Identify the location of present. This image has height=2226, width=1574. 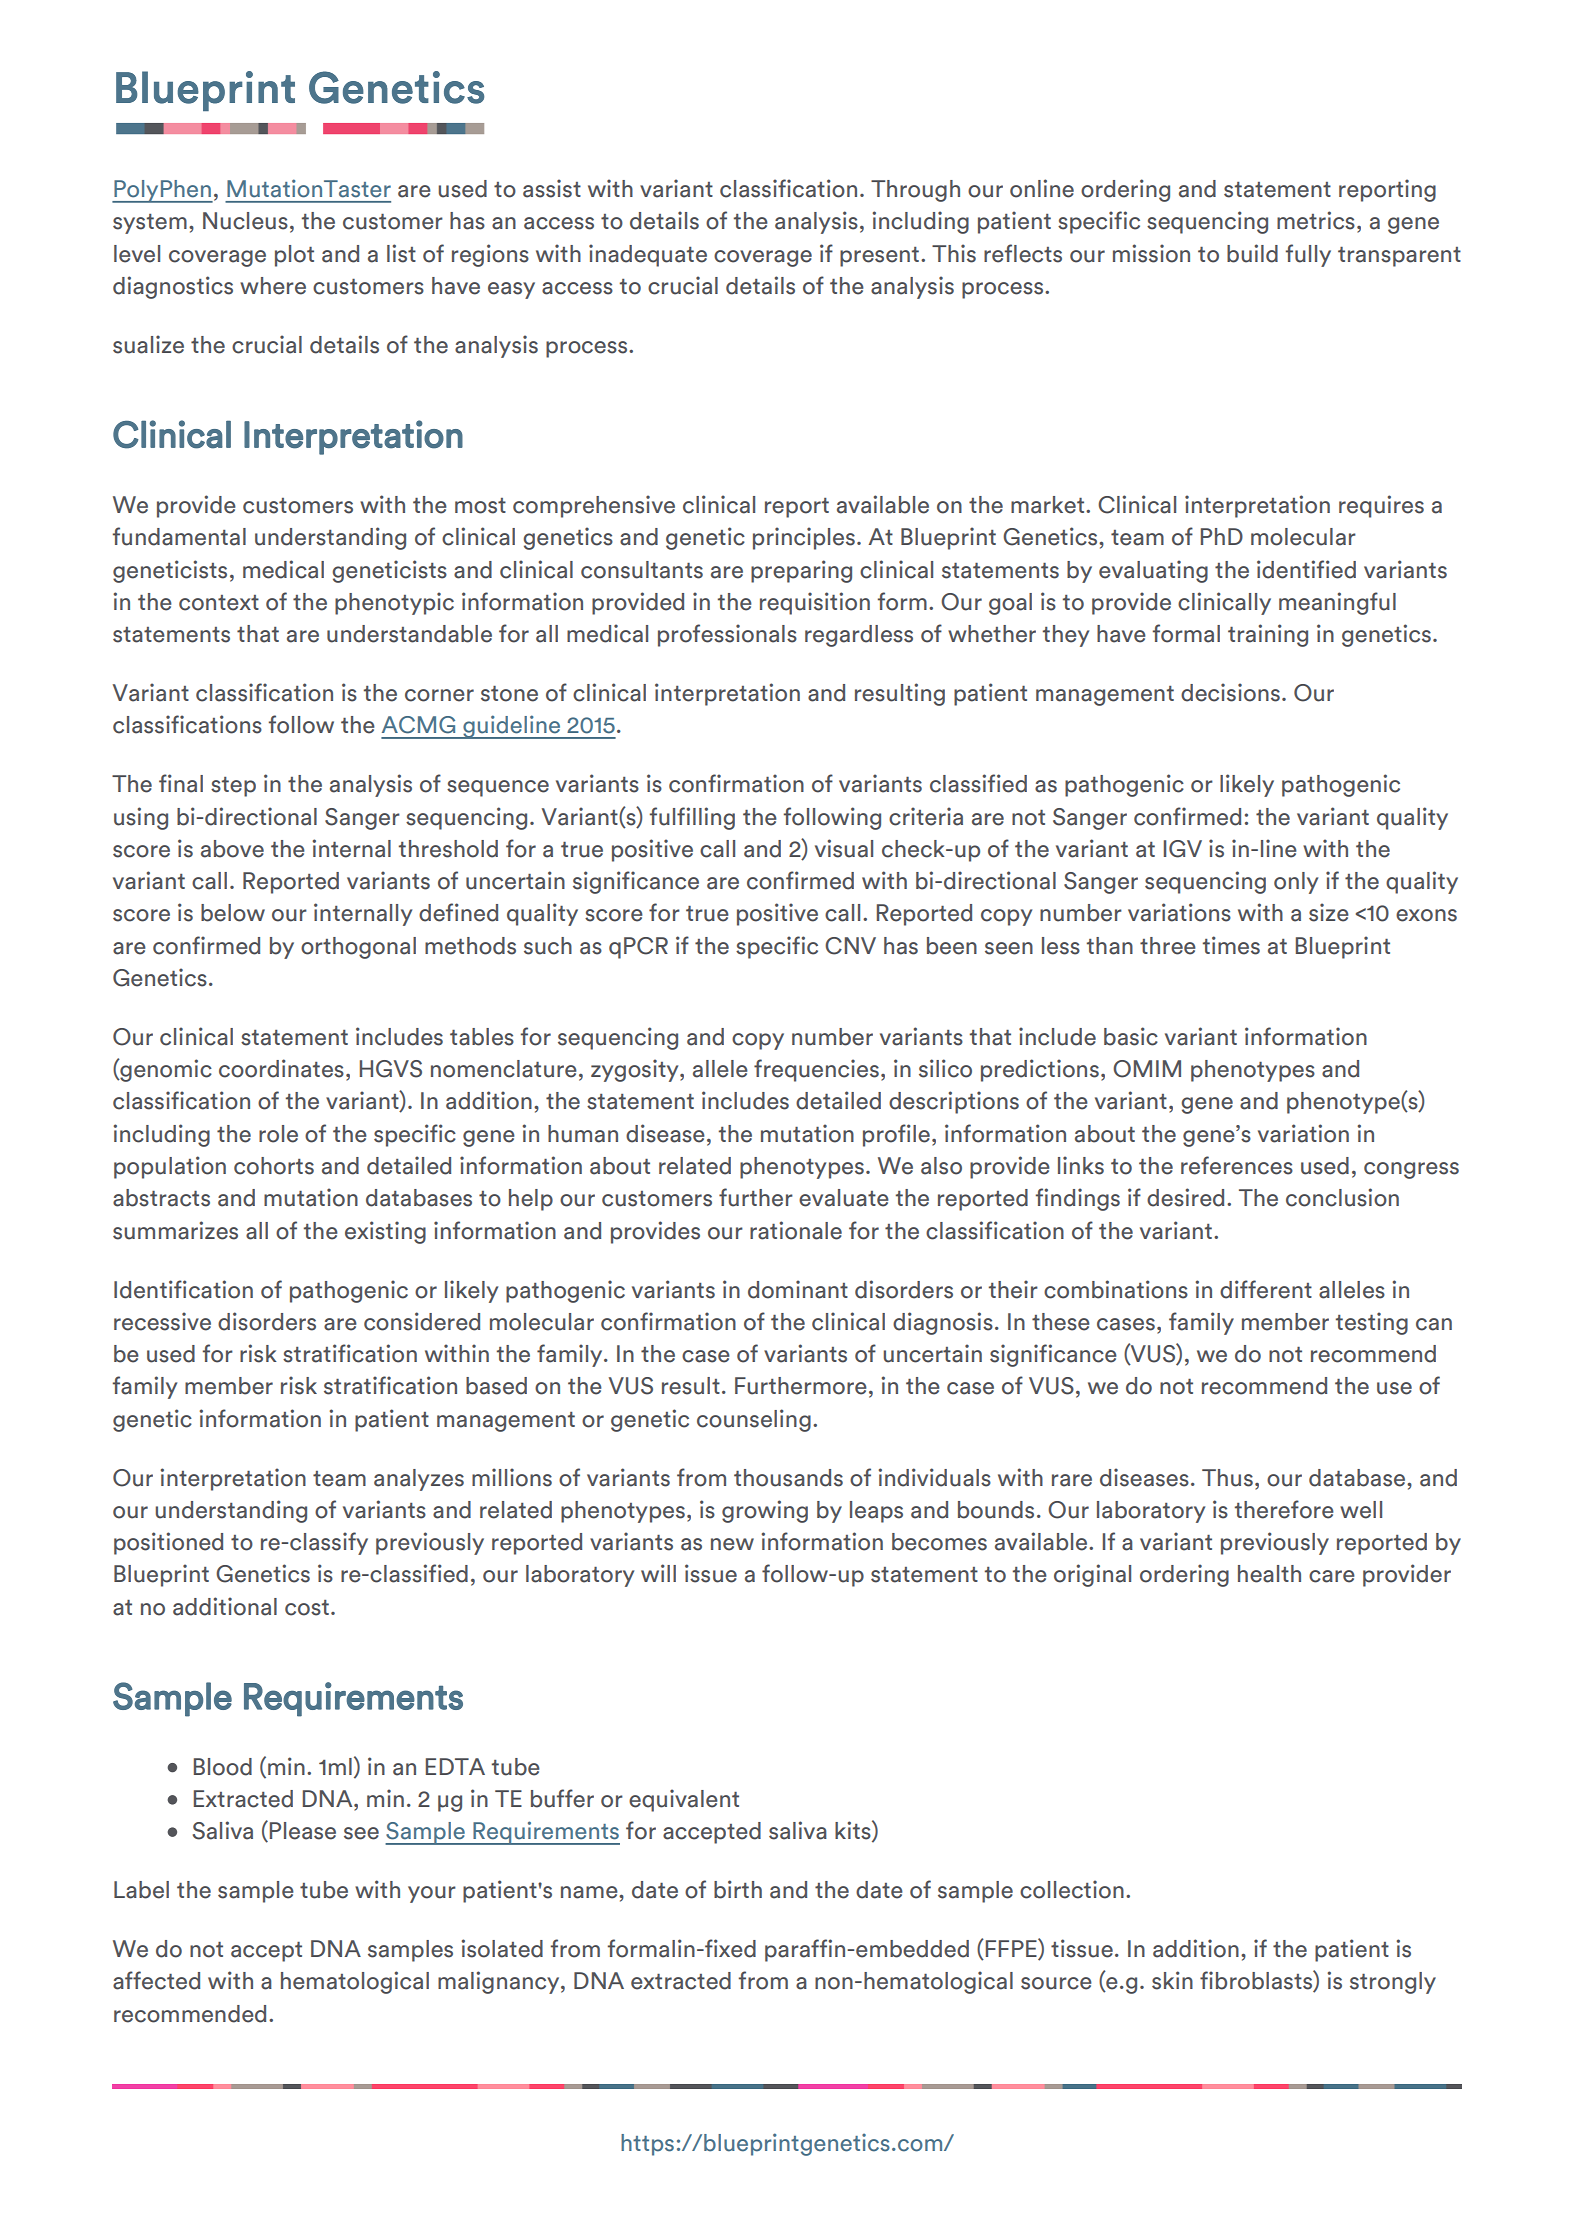
(879, 257).
